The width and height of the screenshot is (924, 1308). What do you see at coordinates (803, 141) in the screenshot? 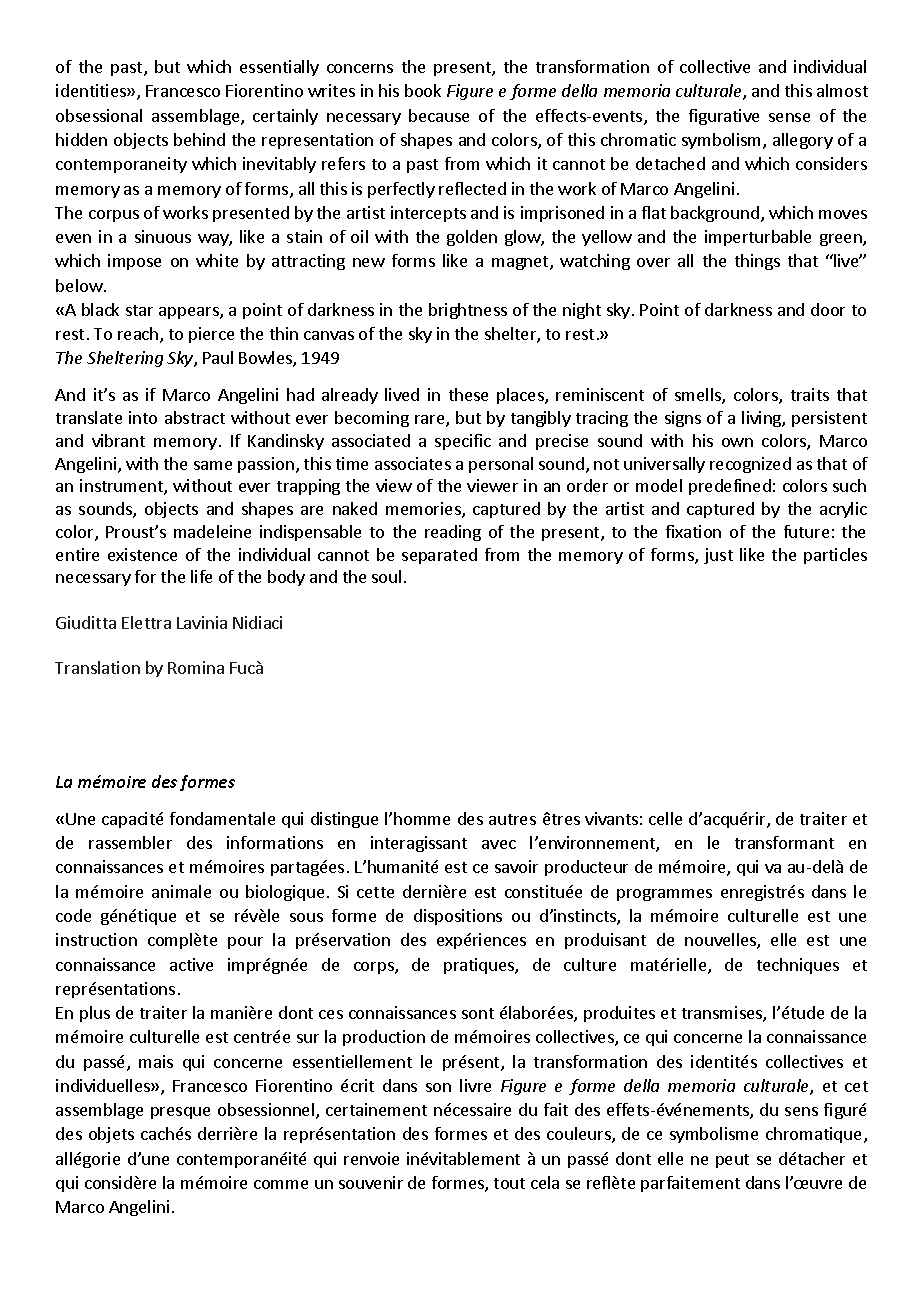
I see `allegory` at bounding box center [803, 141].
